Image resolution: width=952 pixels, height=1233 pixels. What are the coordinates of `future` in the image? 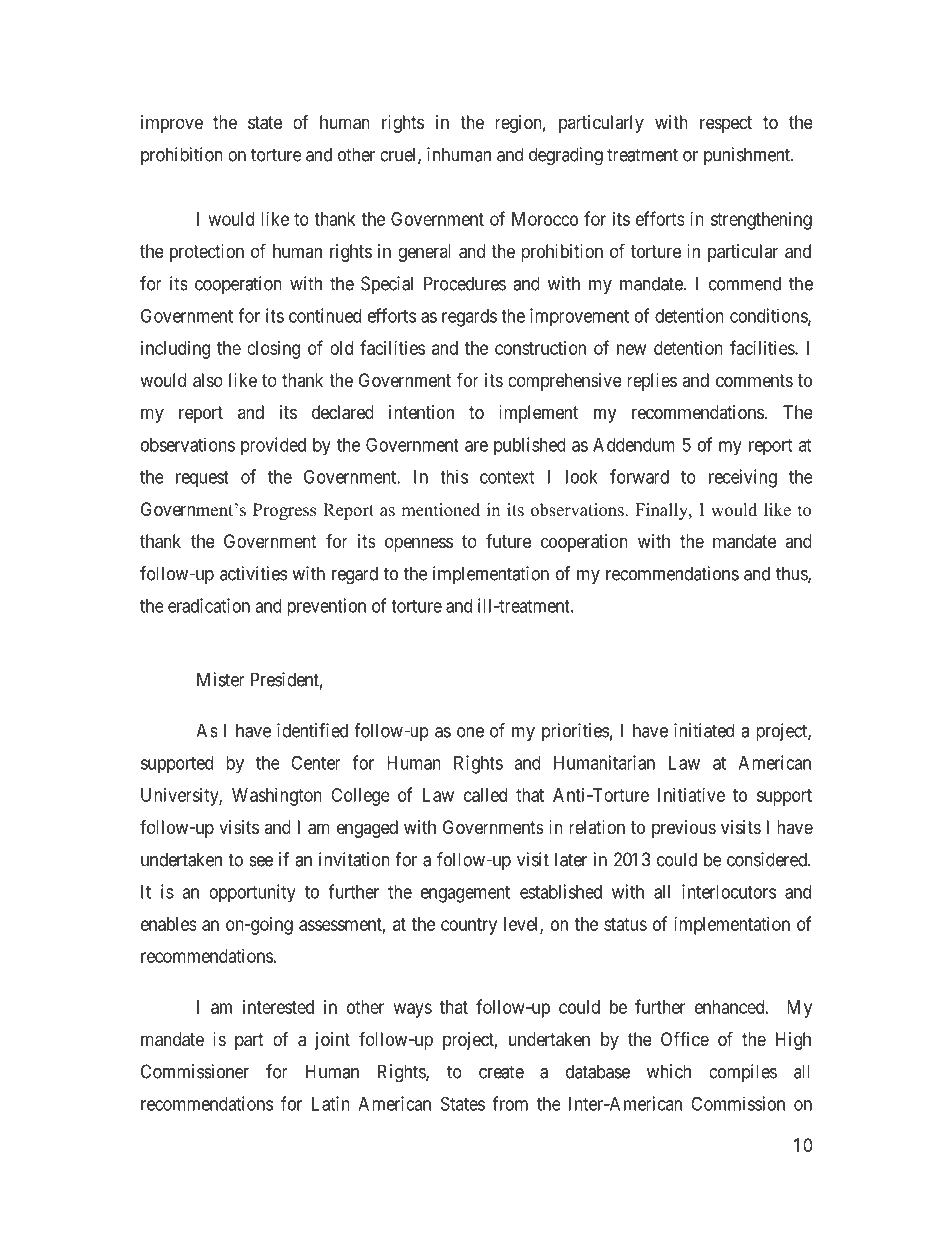 It's located at (508, 541).
